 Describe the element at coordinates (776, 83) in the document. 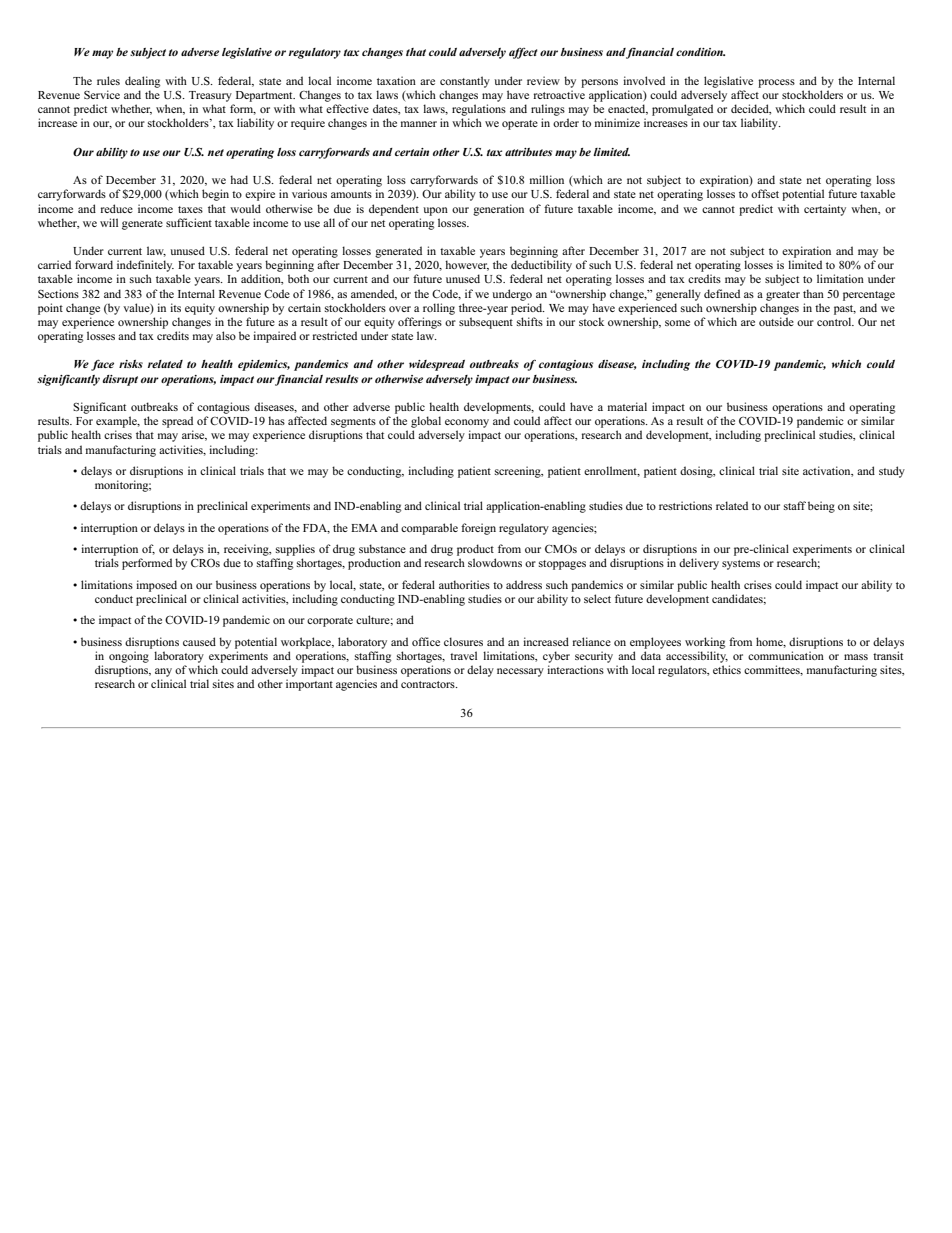

I see `process` at that location.
